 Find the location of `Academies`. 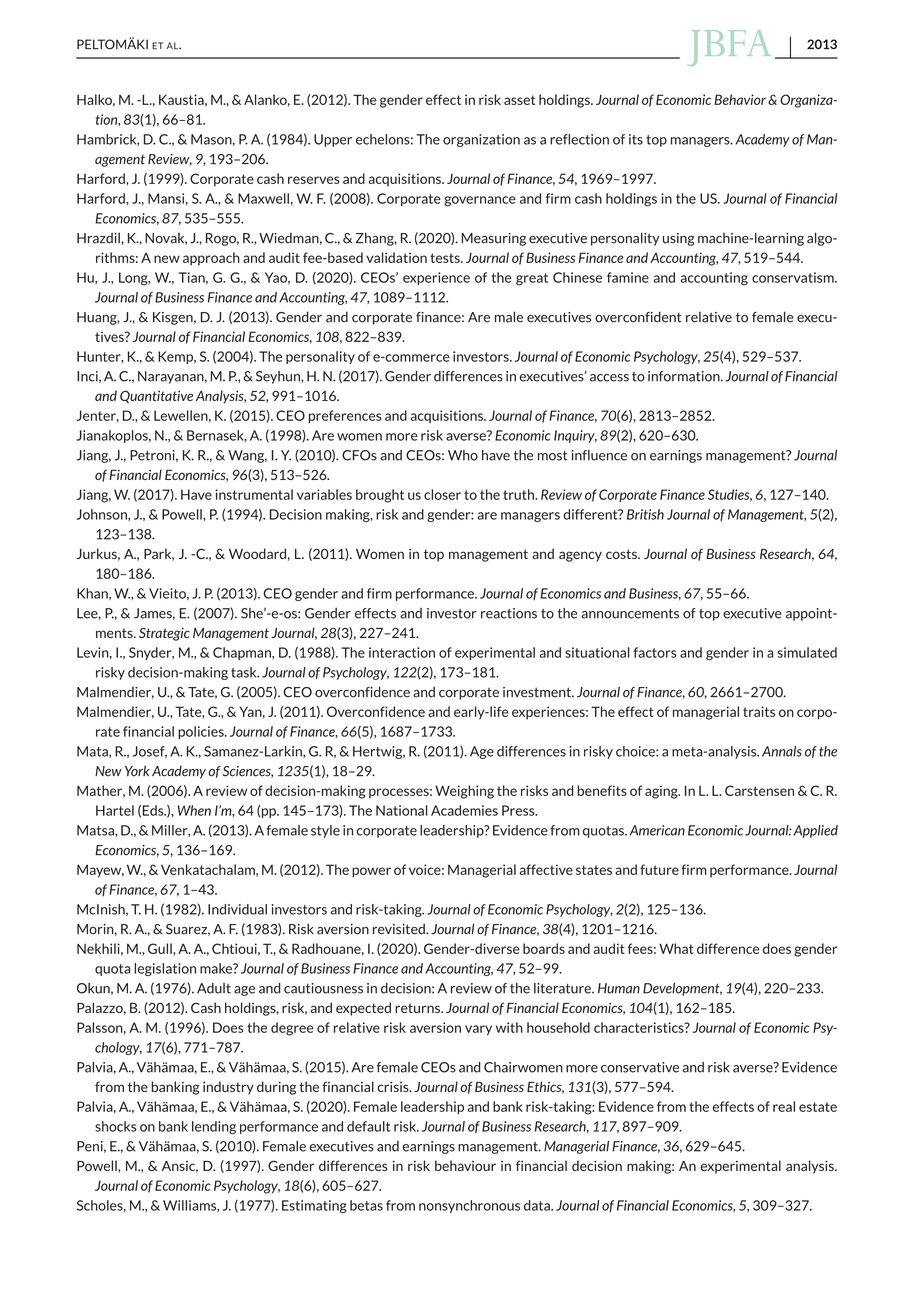

Academies is located at coordinates (464, 810).
